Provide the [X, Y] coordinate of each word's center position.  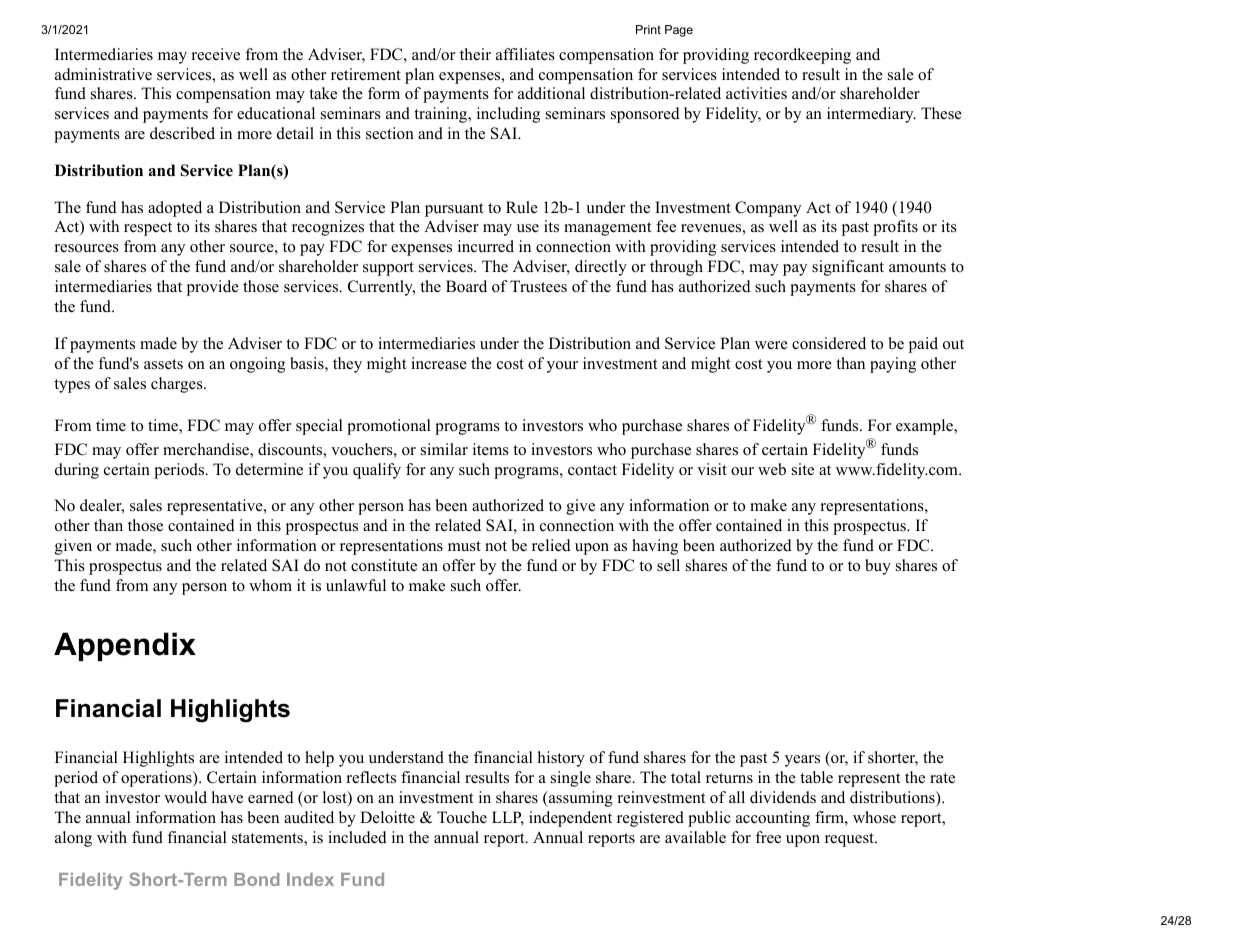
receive [216, 54]
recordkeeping [802, 56]
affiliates [525, 54]
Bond [257, 879]
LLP [508, 818]
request [850, 840]
